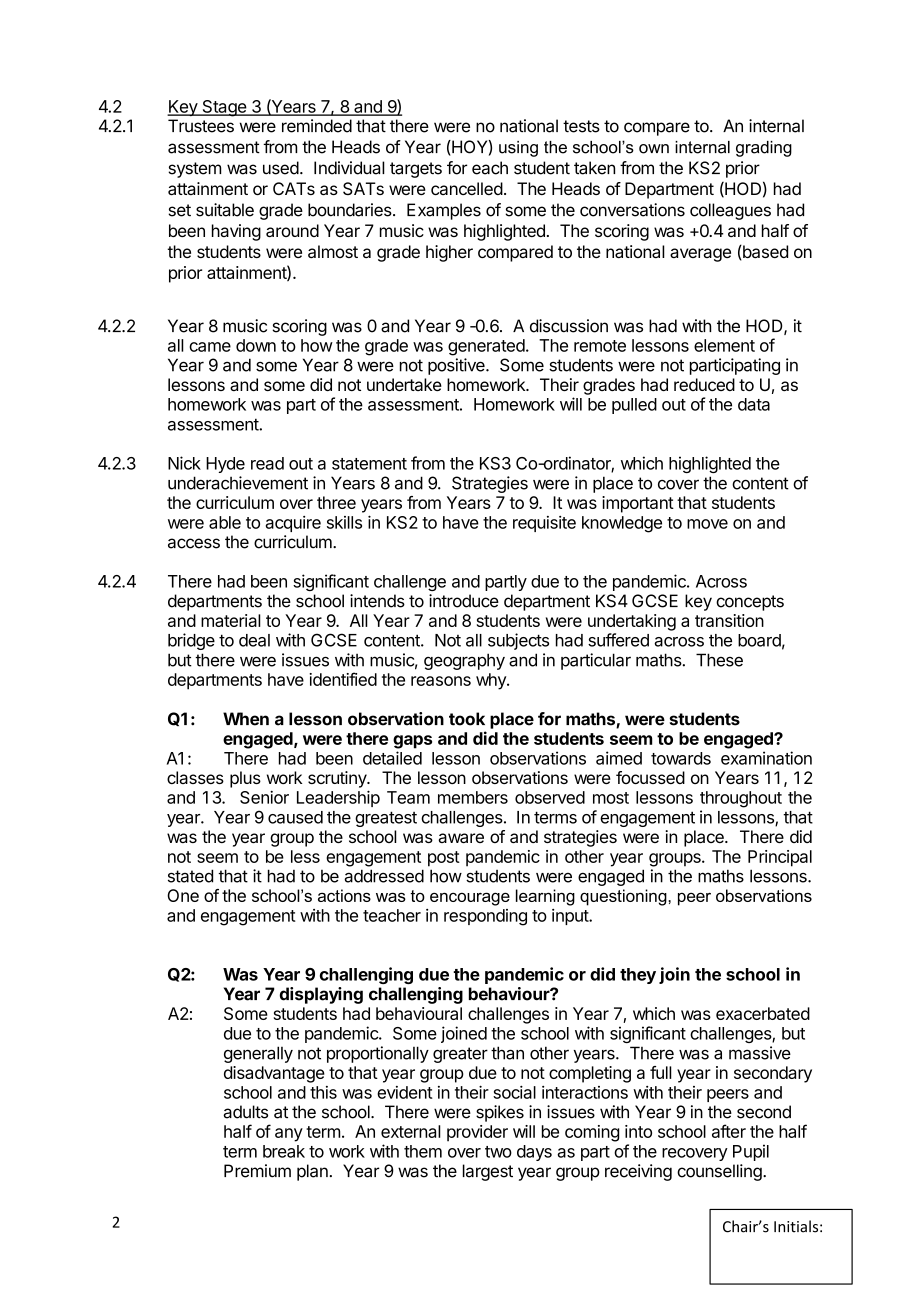 The width and height of the document is (924, 1308). I want to click on adults, so click(245, 1112).
